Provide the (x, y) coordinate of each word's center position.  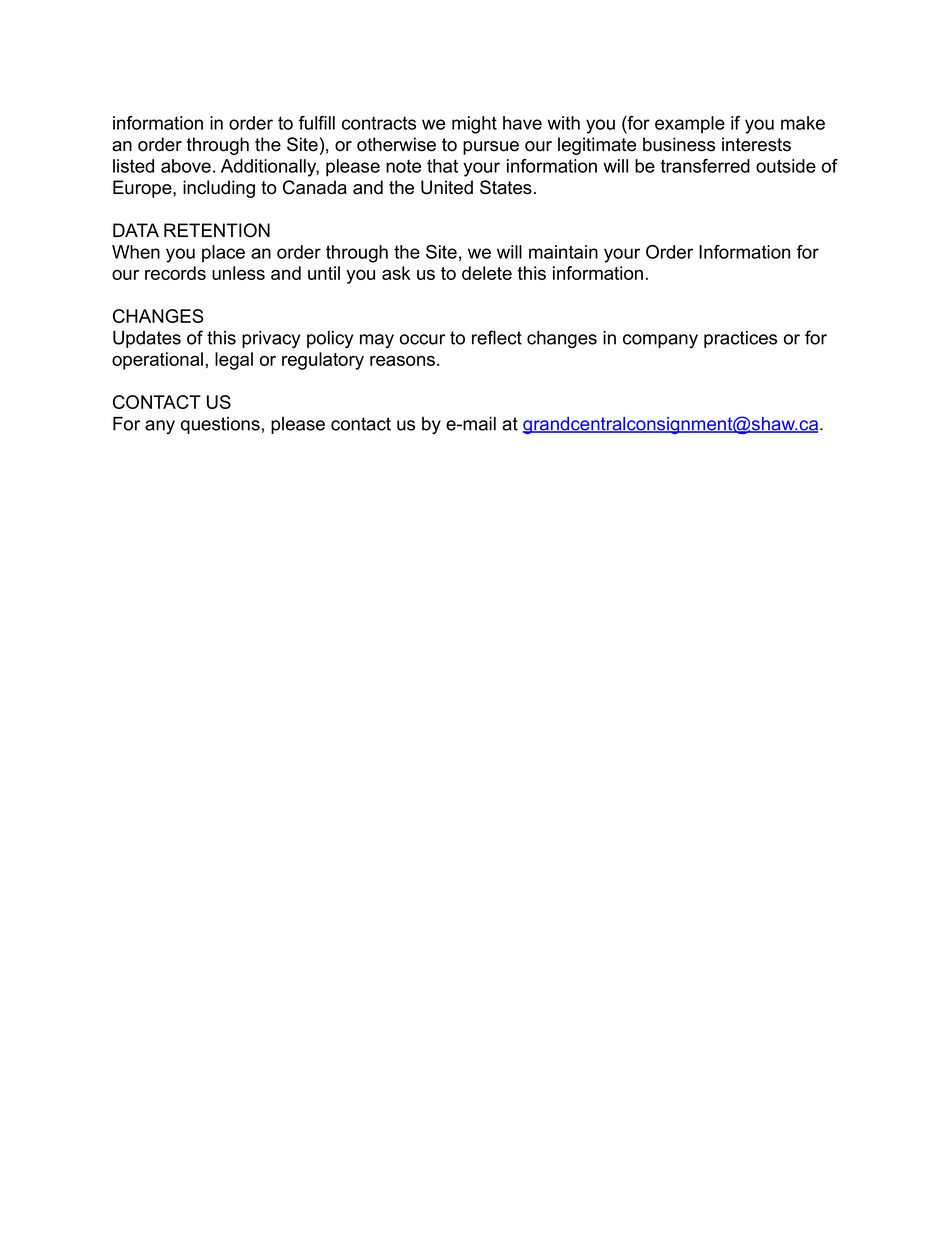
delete (487, 273)
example (690, 125)
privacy (271, 339)
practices (740, 339)
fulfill (317, 123)
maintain (563, 252)
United (447, 187)
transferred (705, 166)
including (219, 189)
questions (220, 425)
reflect (497, 337)
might (474, 125)
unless (238, 273)
